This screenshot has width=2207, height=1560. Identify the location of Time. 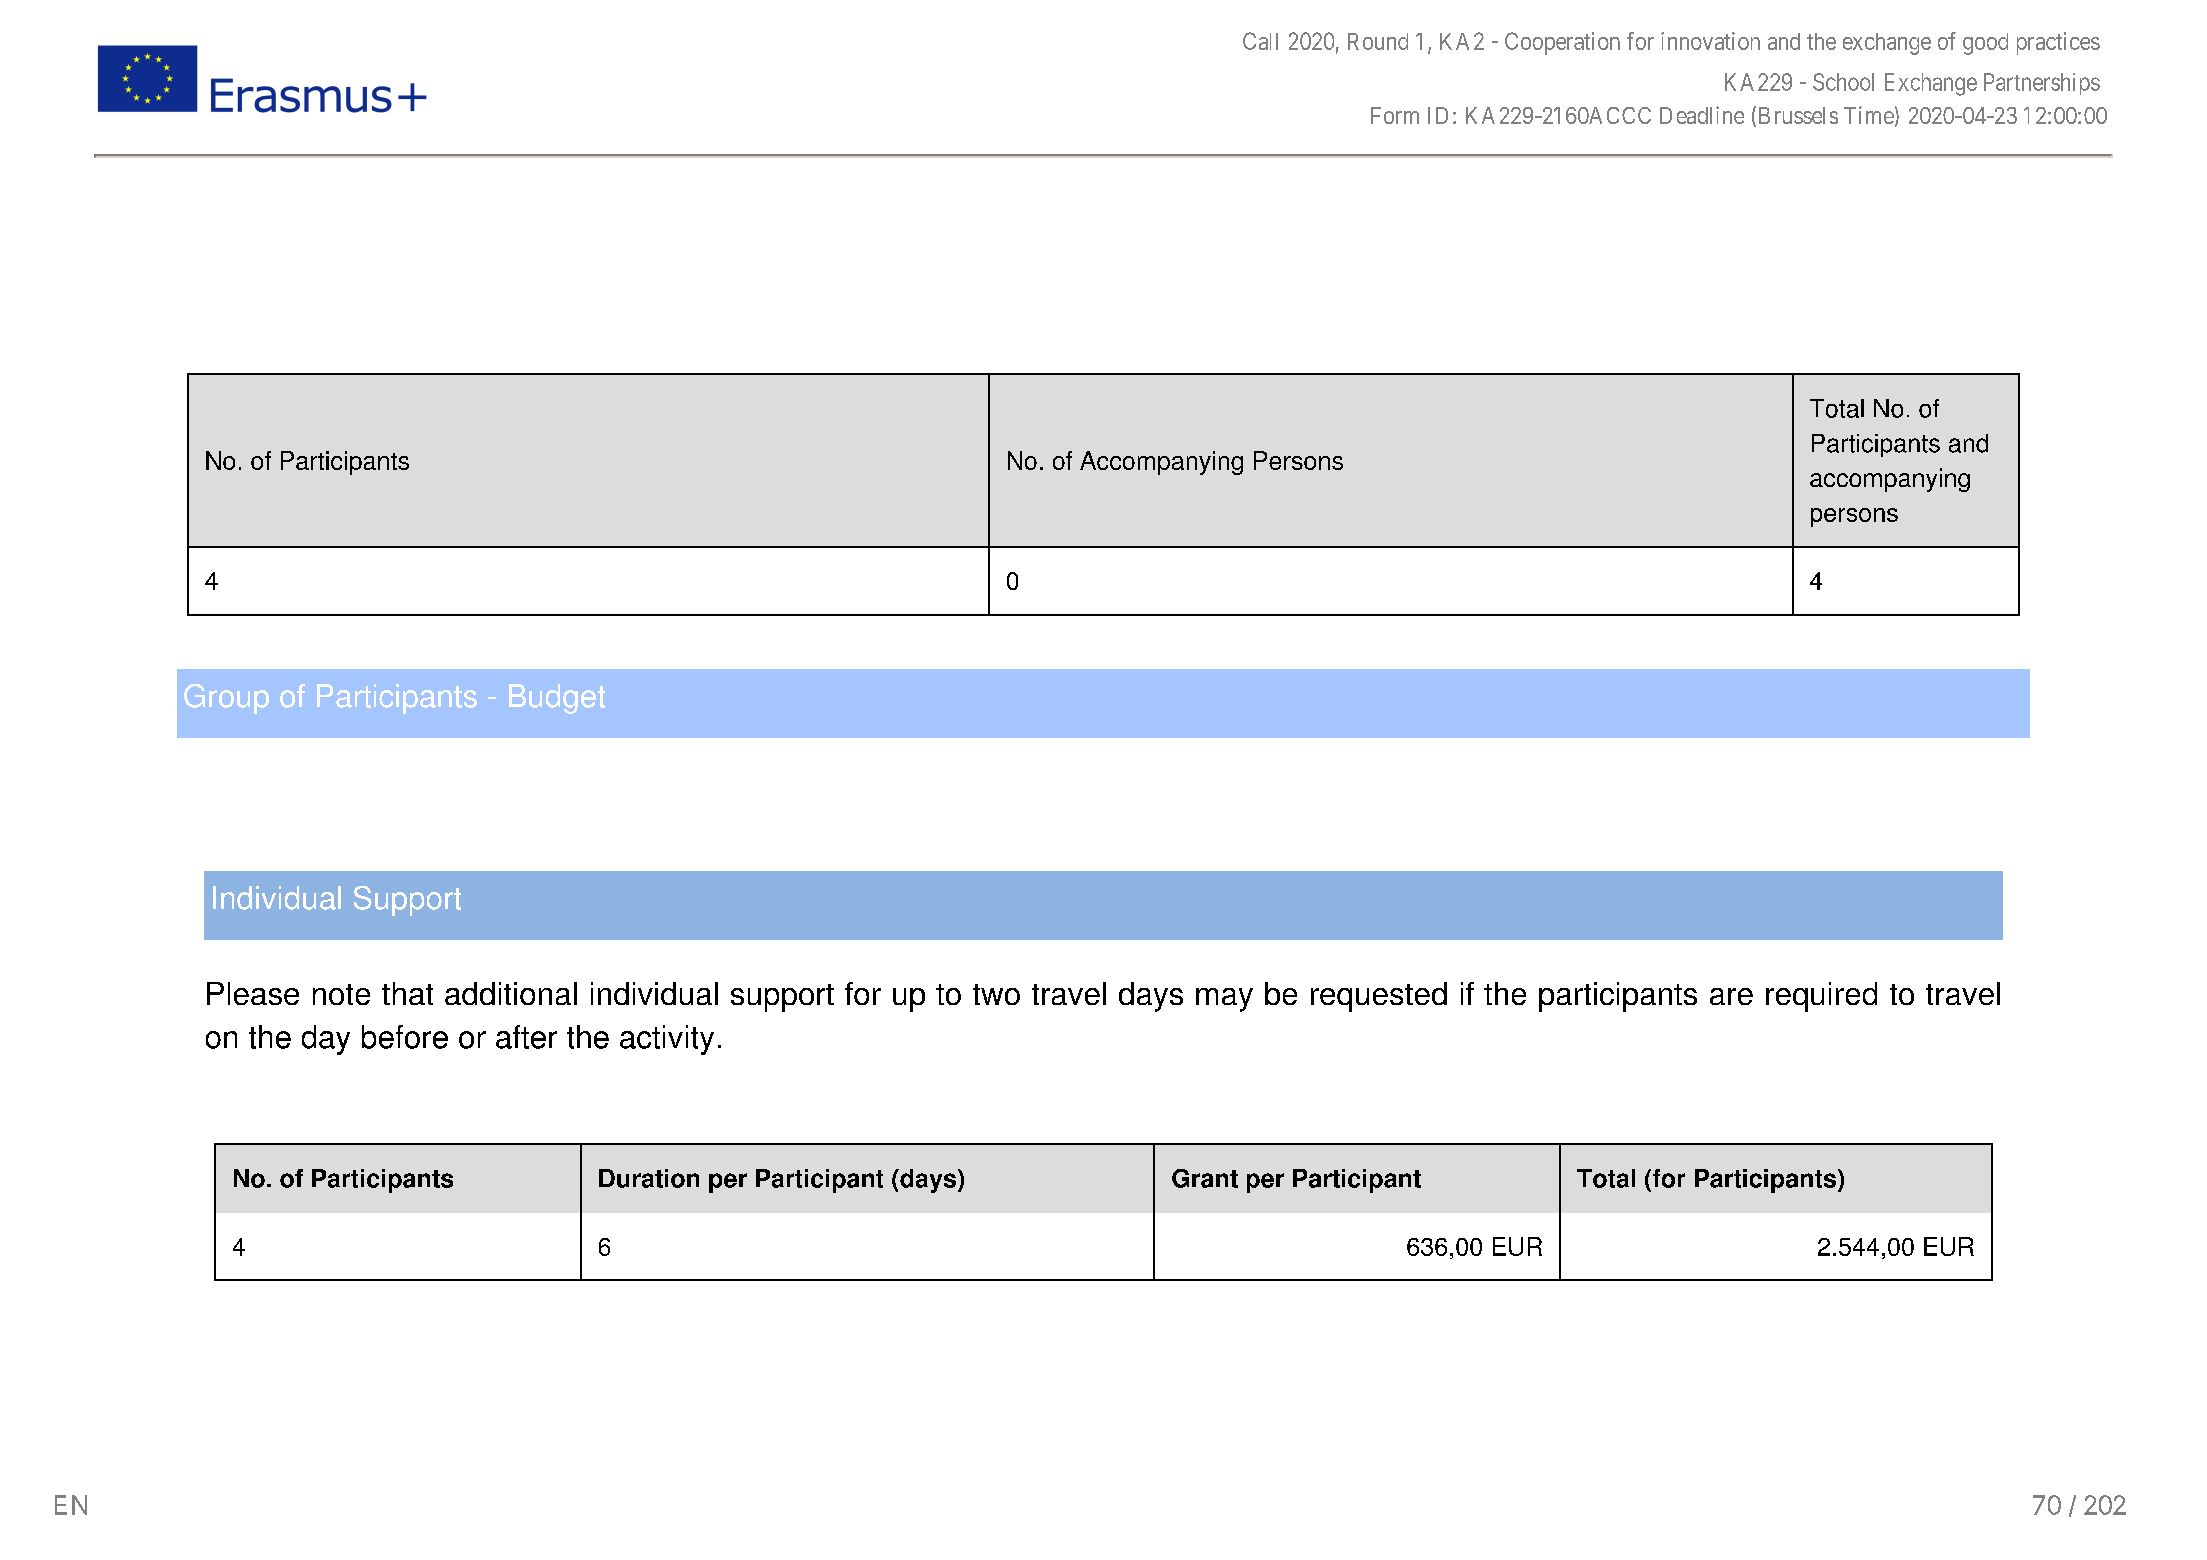
(1869, 115).
